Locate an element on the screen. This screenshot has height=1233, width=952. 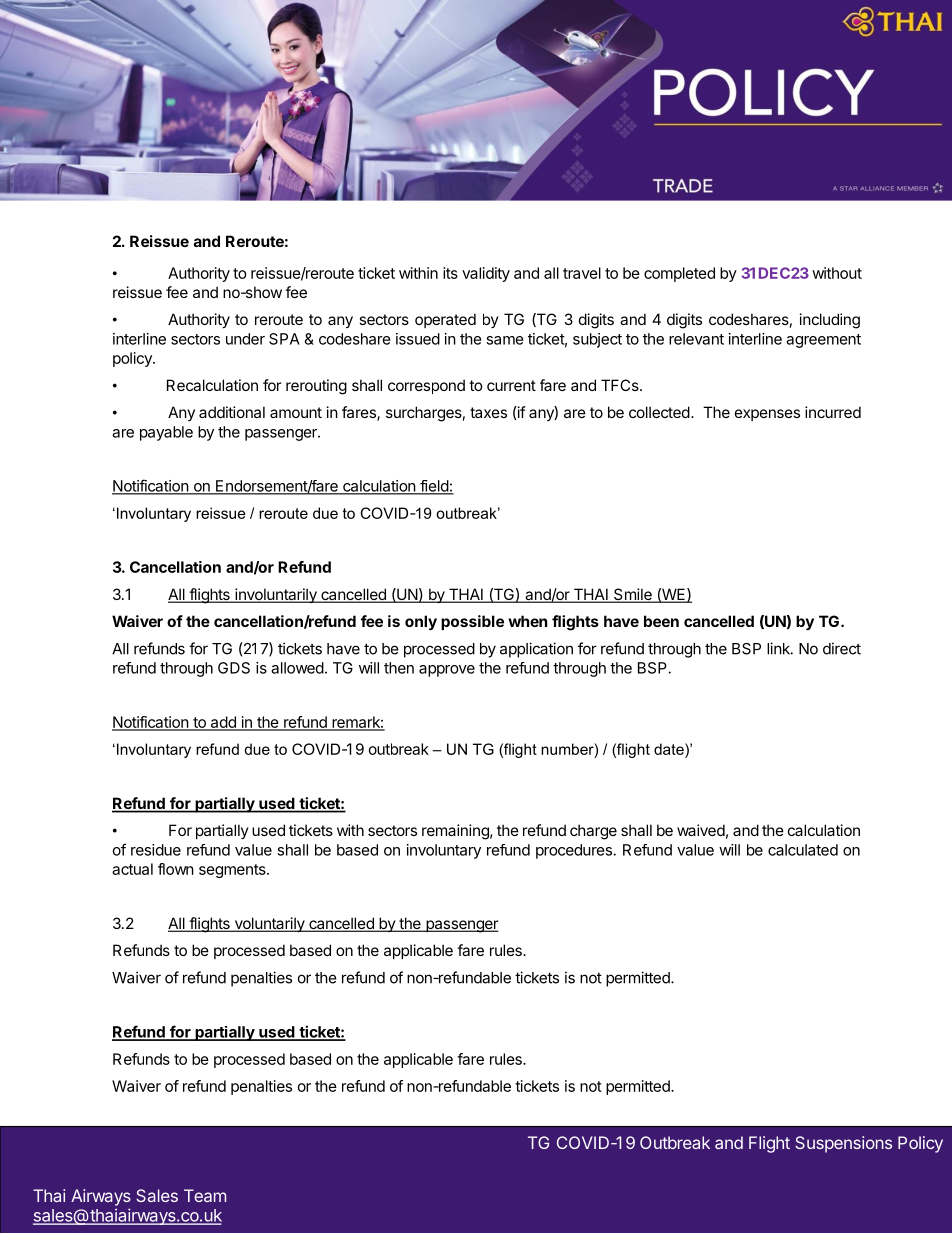
Team is located at coordinates (205, 1195).
